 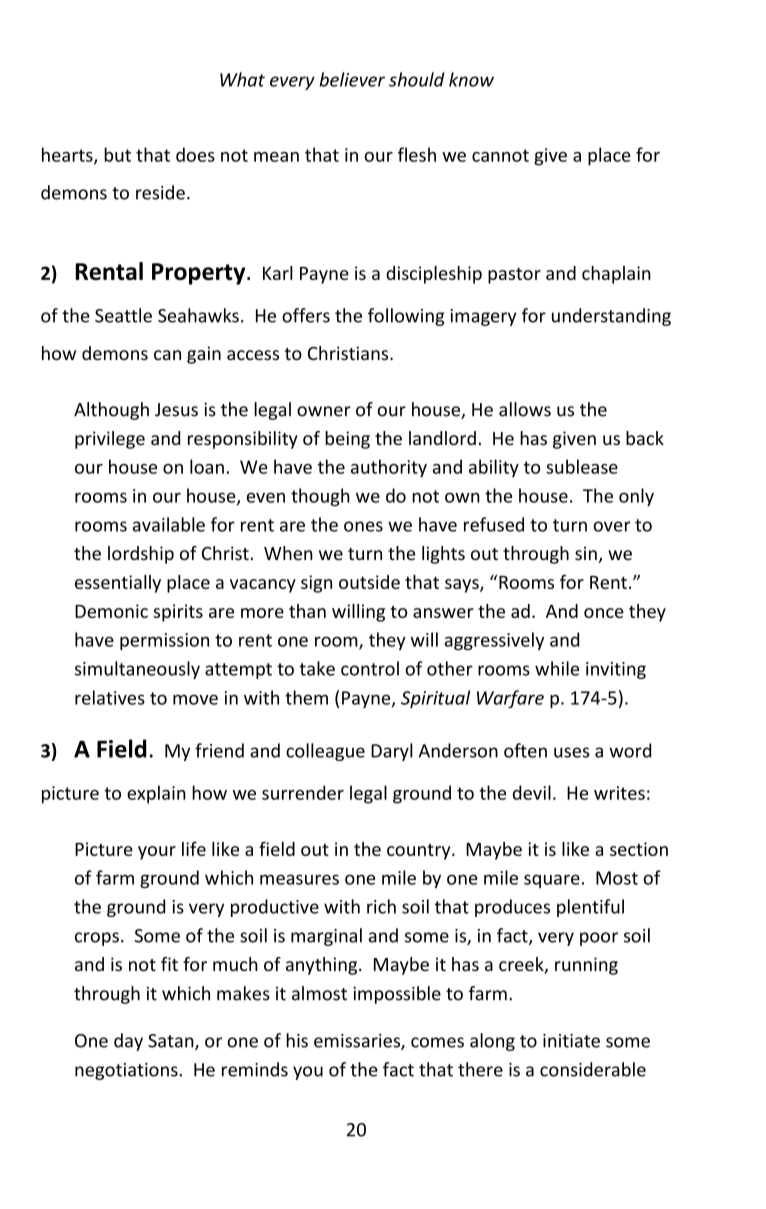 What do you see at coordinates (500, 155) in the screenshot?
I see `cannot` at bounding box center [500, 155].
